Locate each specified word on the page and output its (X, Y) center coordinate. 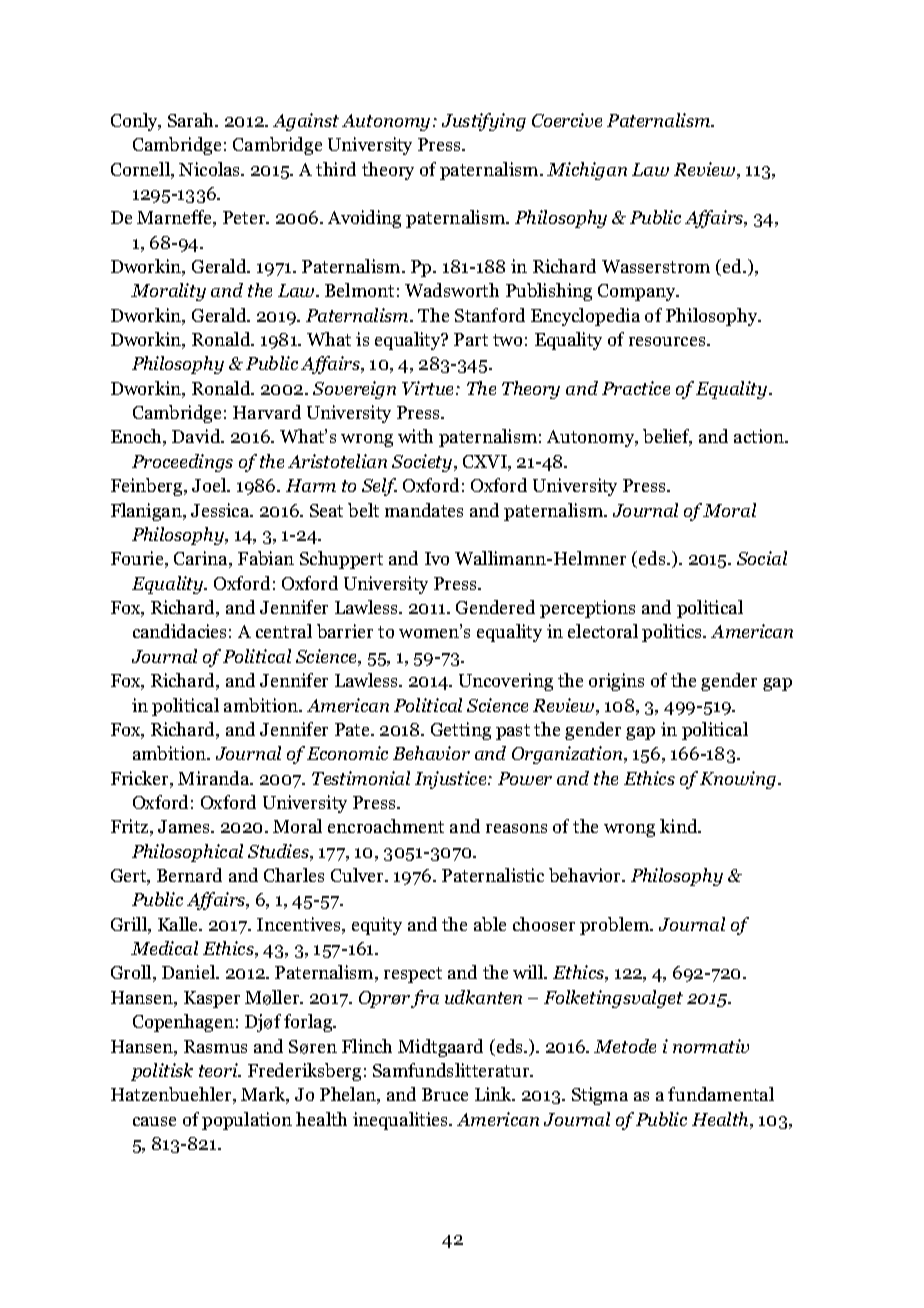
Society (423, 463)
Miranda (215, 778)
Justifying (484, 122)
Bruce (445, 1094)
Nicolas (211, 169)
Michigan (587, 171)
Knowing (738, 780)
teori (219, 1070)
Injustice (452, 780)
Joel (210, 485)
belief (667, 437)
